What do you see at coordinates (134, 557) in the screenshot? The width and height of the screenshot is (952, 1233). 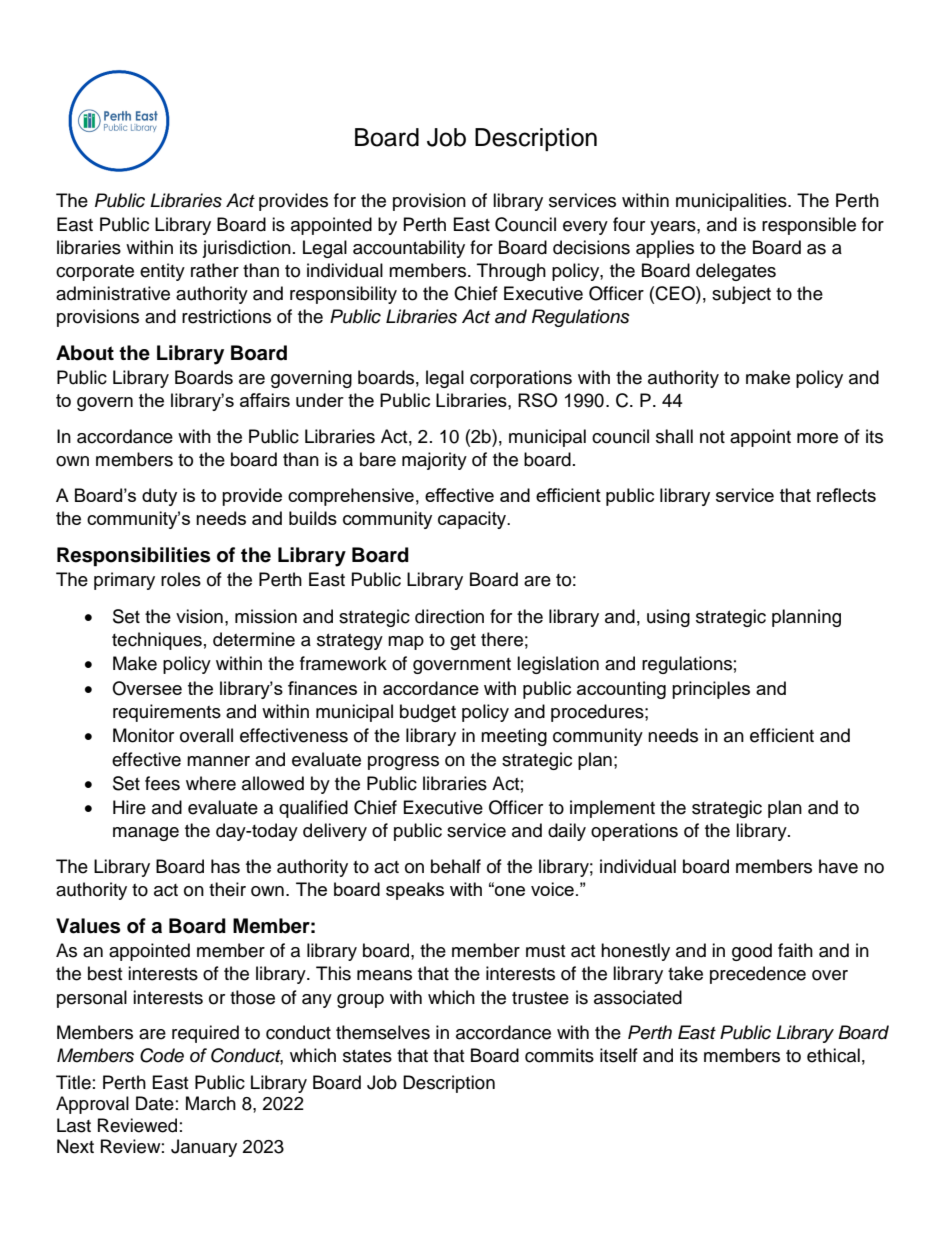 I see `Responsibilities` at bounding box center [134, 557].
